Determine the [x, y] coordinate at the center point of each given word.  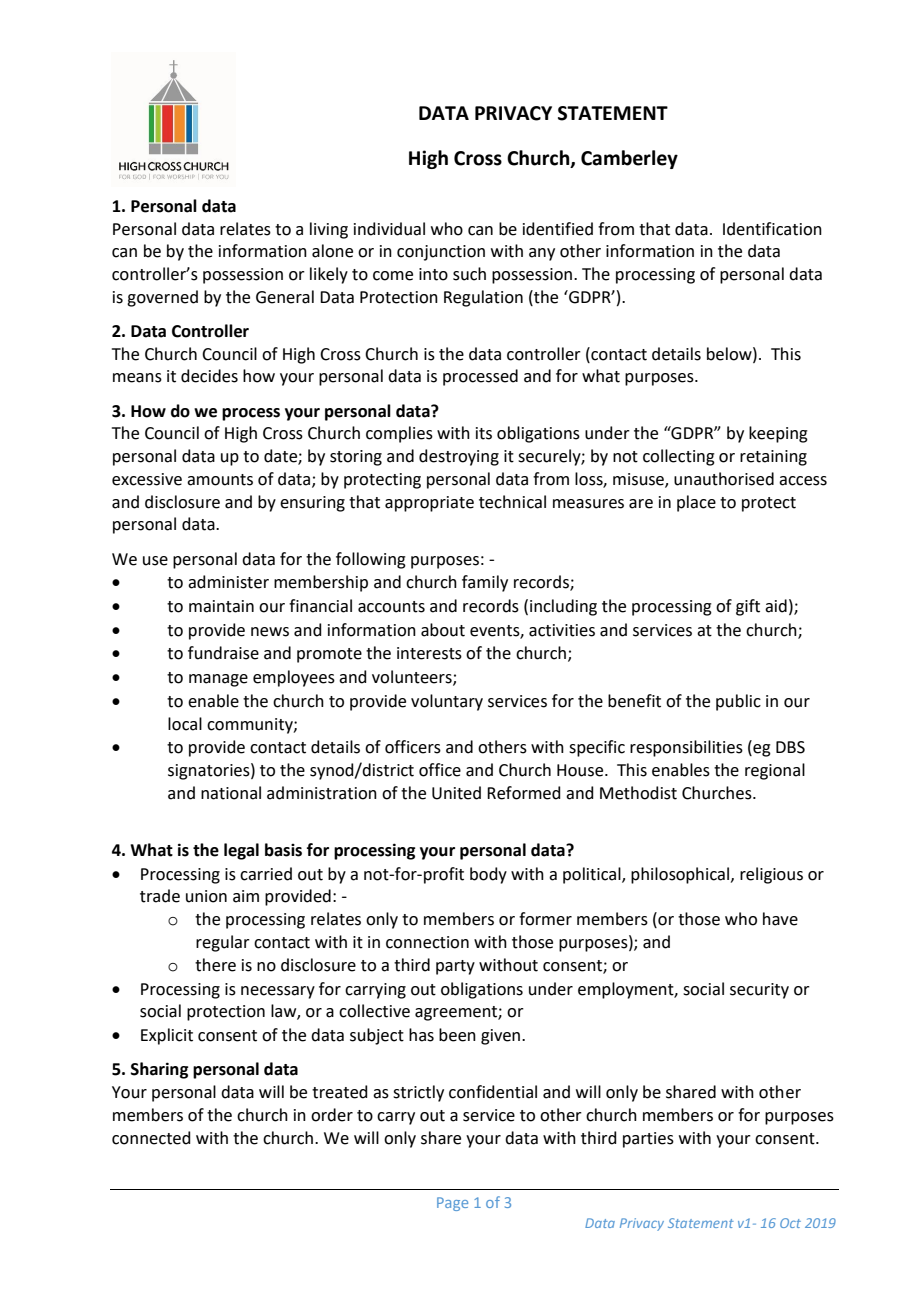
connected [151, 1138]
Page [452, 1204]
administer [228, 582]
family [485, 583]
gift [748, 607]
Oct [790, 1223]
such [469, 274]
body [488, 875]
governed [162, 298]
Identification [772, 229]
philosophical [681, 875]
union [206, 896]
